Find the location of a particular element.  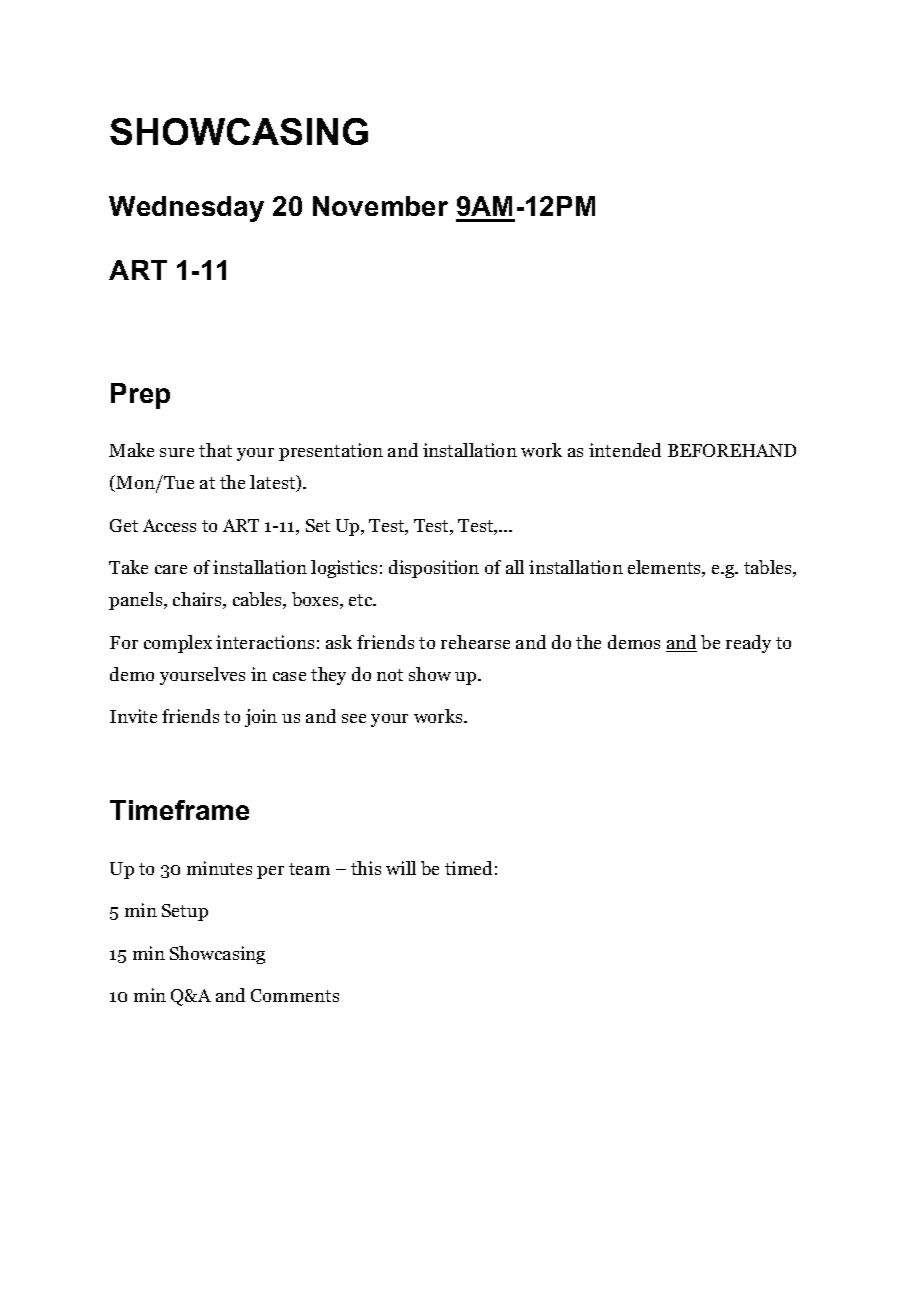

that is located at coordinates (215, 450).
